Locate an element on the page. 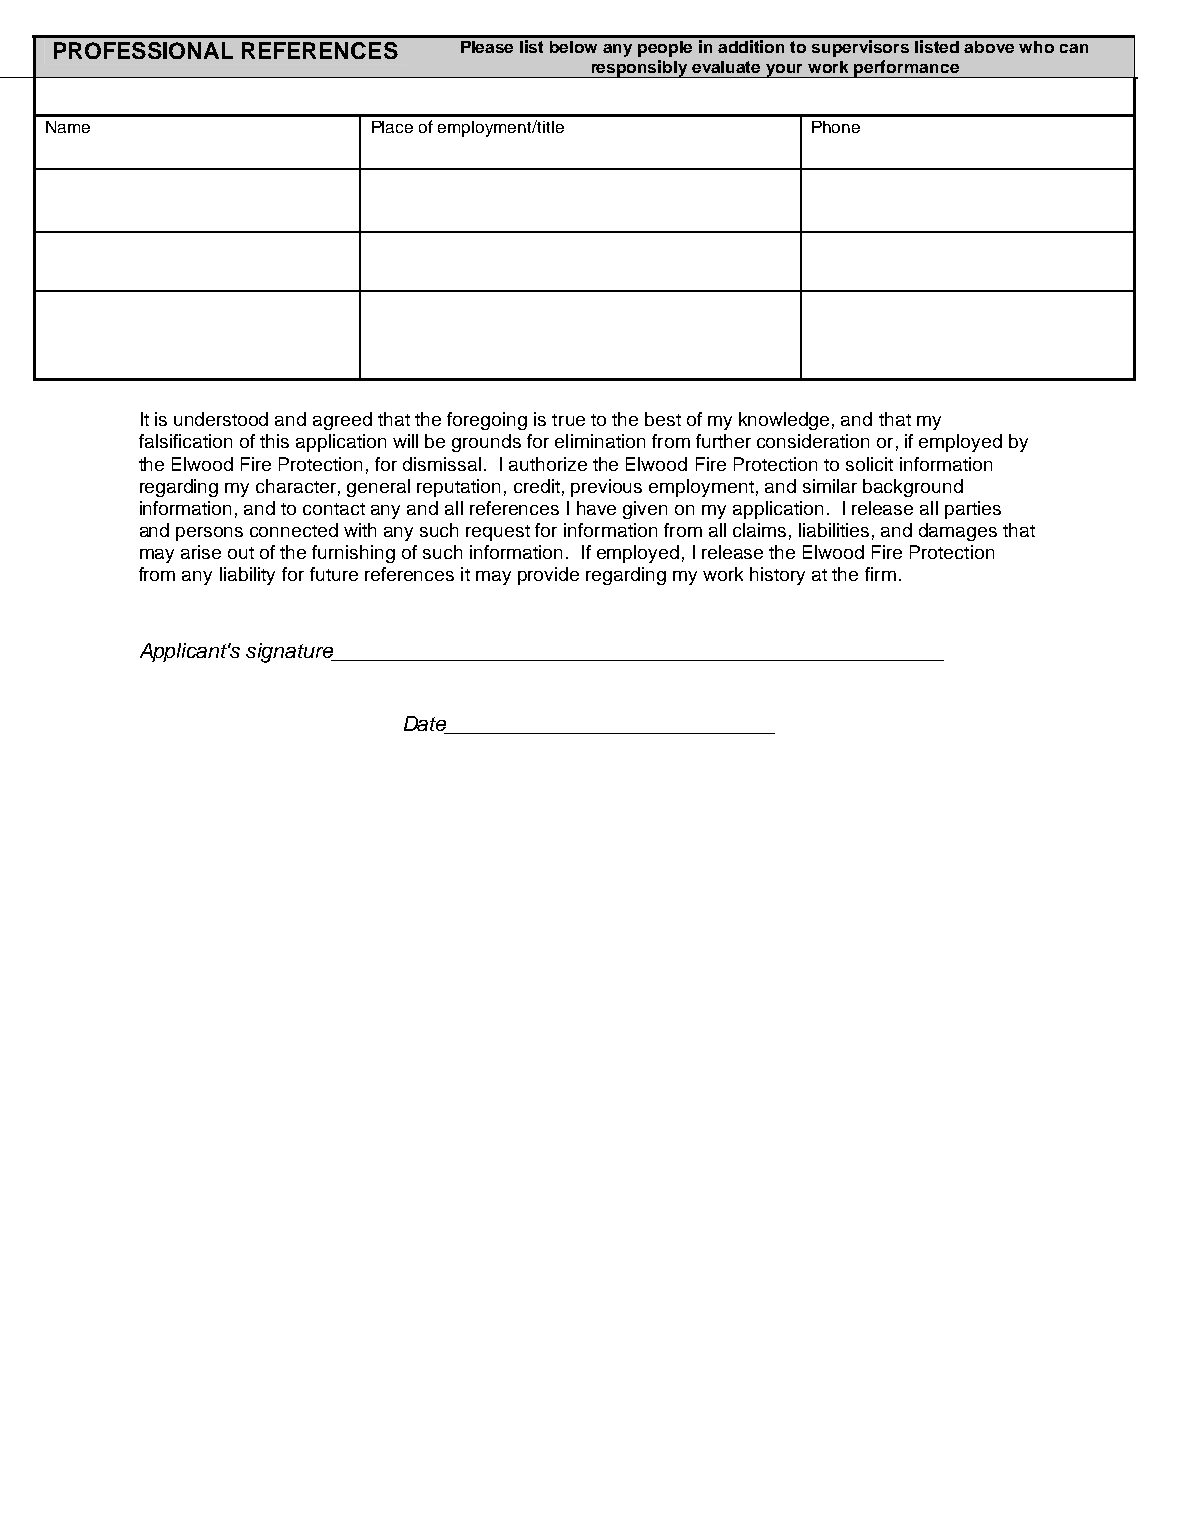  understood is located at coordinates (221, 419).
